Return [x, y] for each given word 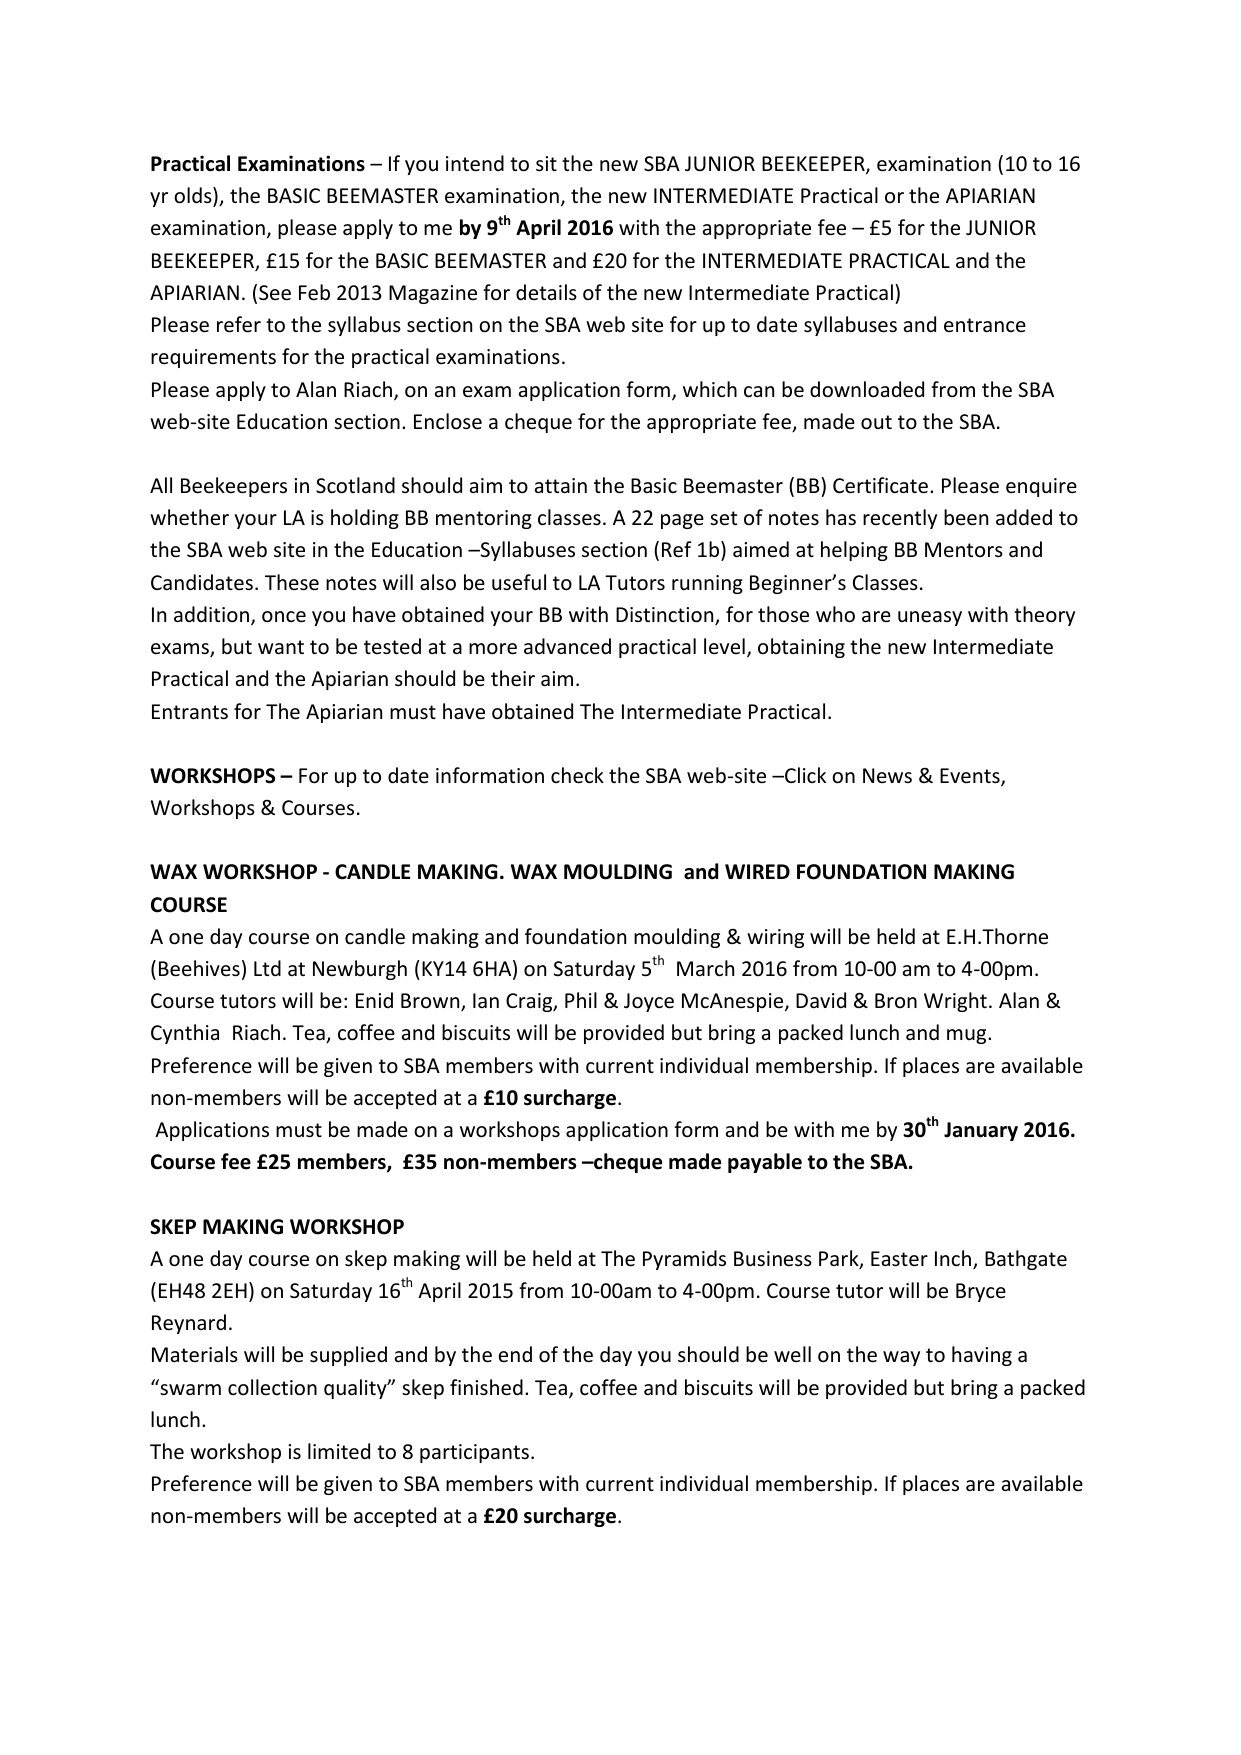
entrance [985, 325]
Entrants [190, 711]
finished [486, 1387]
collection [272, 1387]
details [546, 292]
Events [971, 777]
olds [194, 197]
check [577, 775]
